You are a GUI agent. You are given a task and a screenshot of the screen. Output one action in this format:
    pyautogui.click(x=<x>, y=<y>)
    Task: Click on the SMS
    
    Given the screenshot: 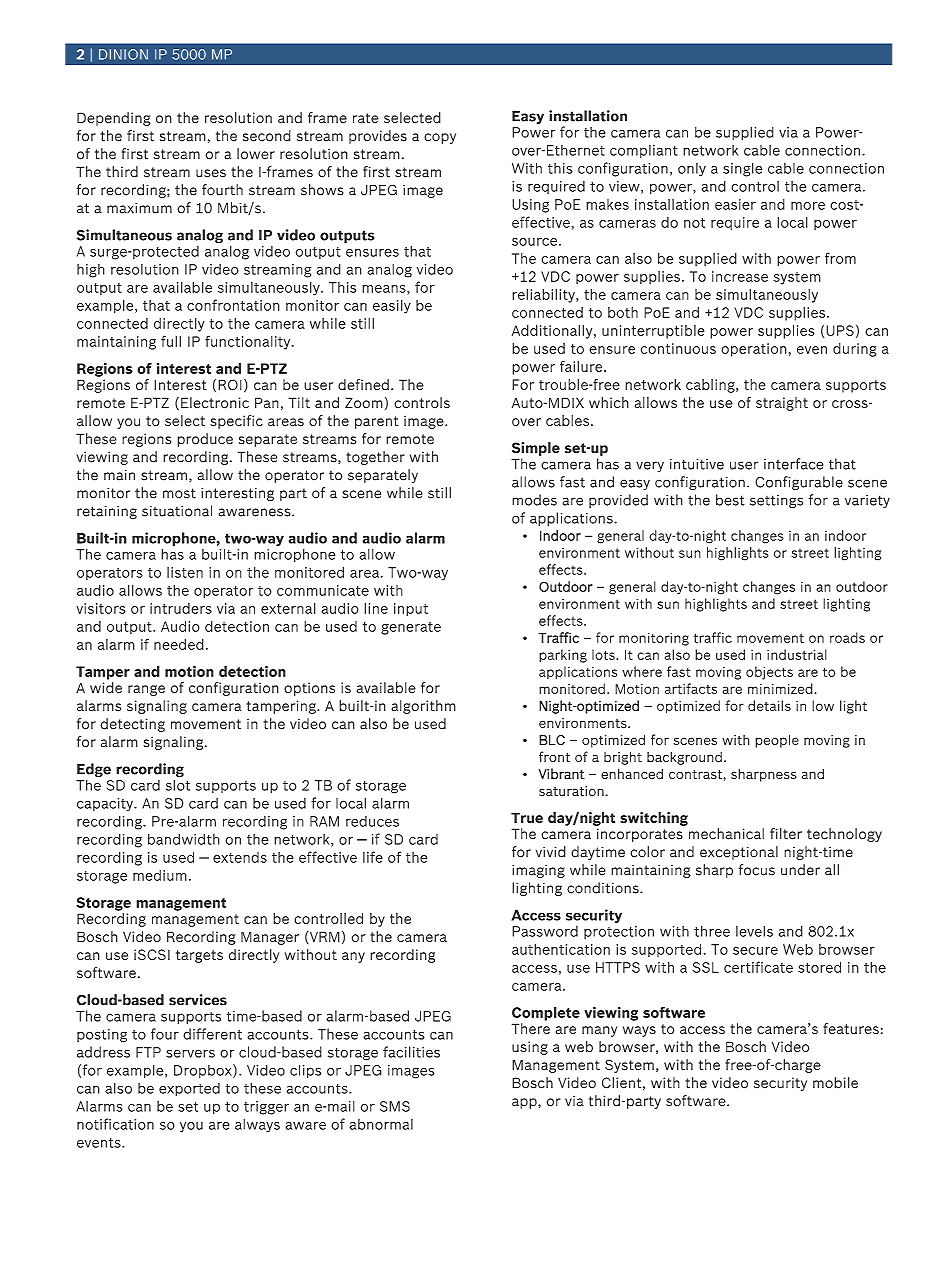 What is the action you would take?
    pyautogui.click(x=395, y=1106)
